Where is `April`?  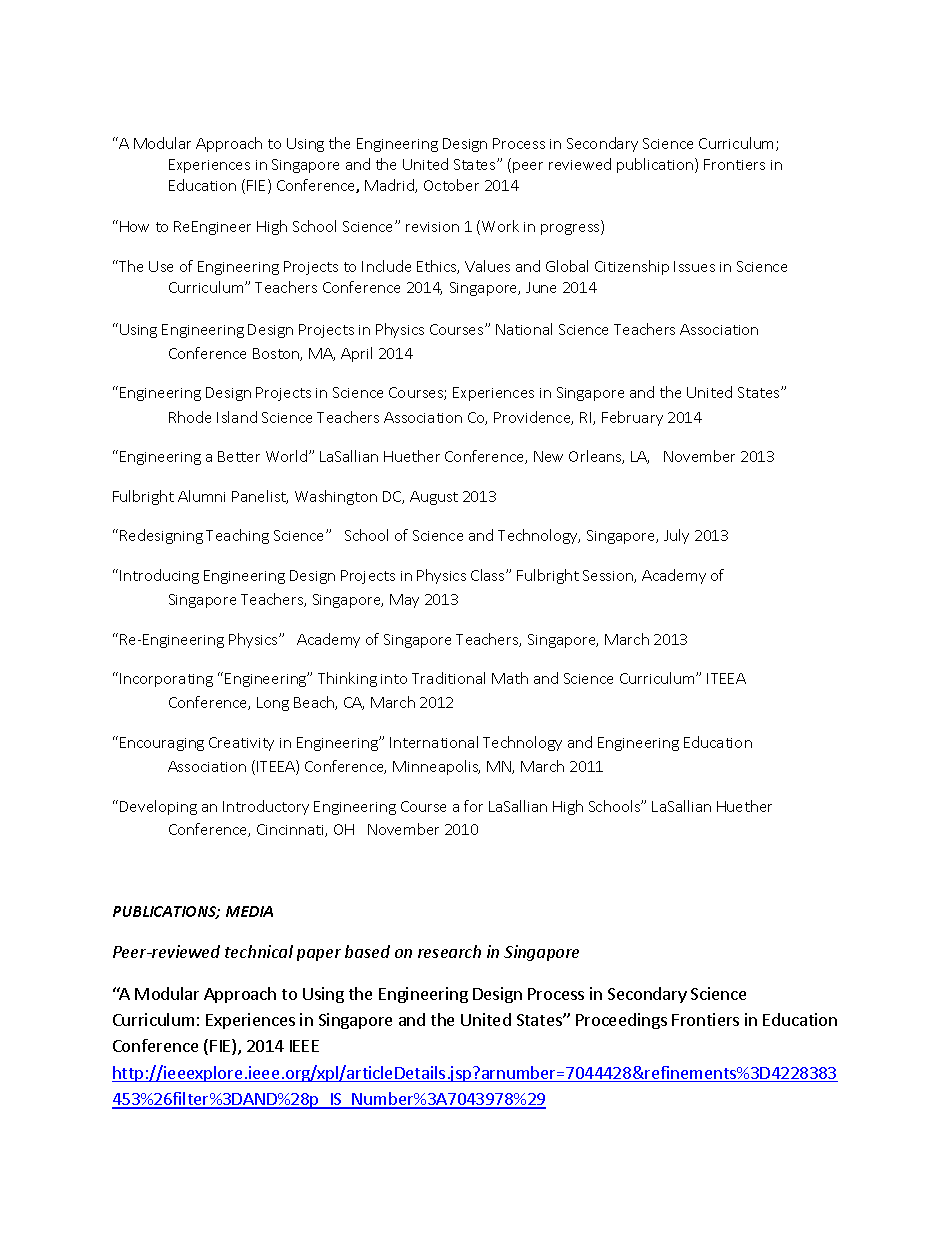
April is located at coordinates (356, 354).
